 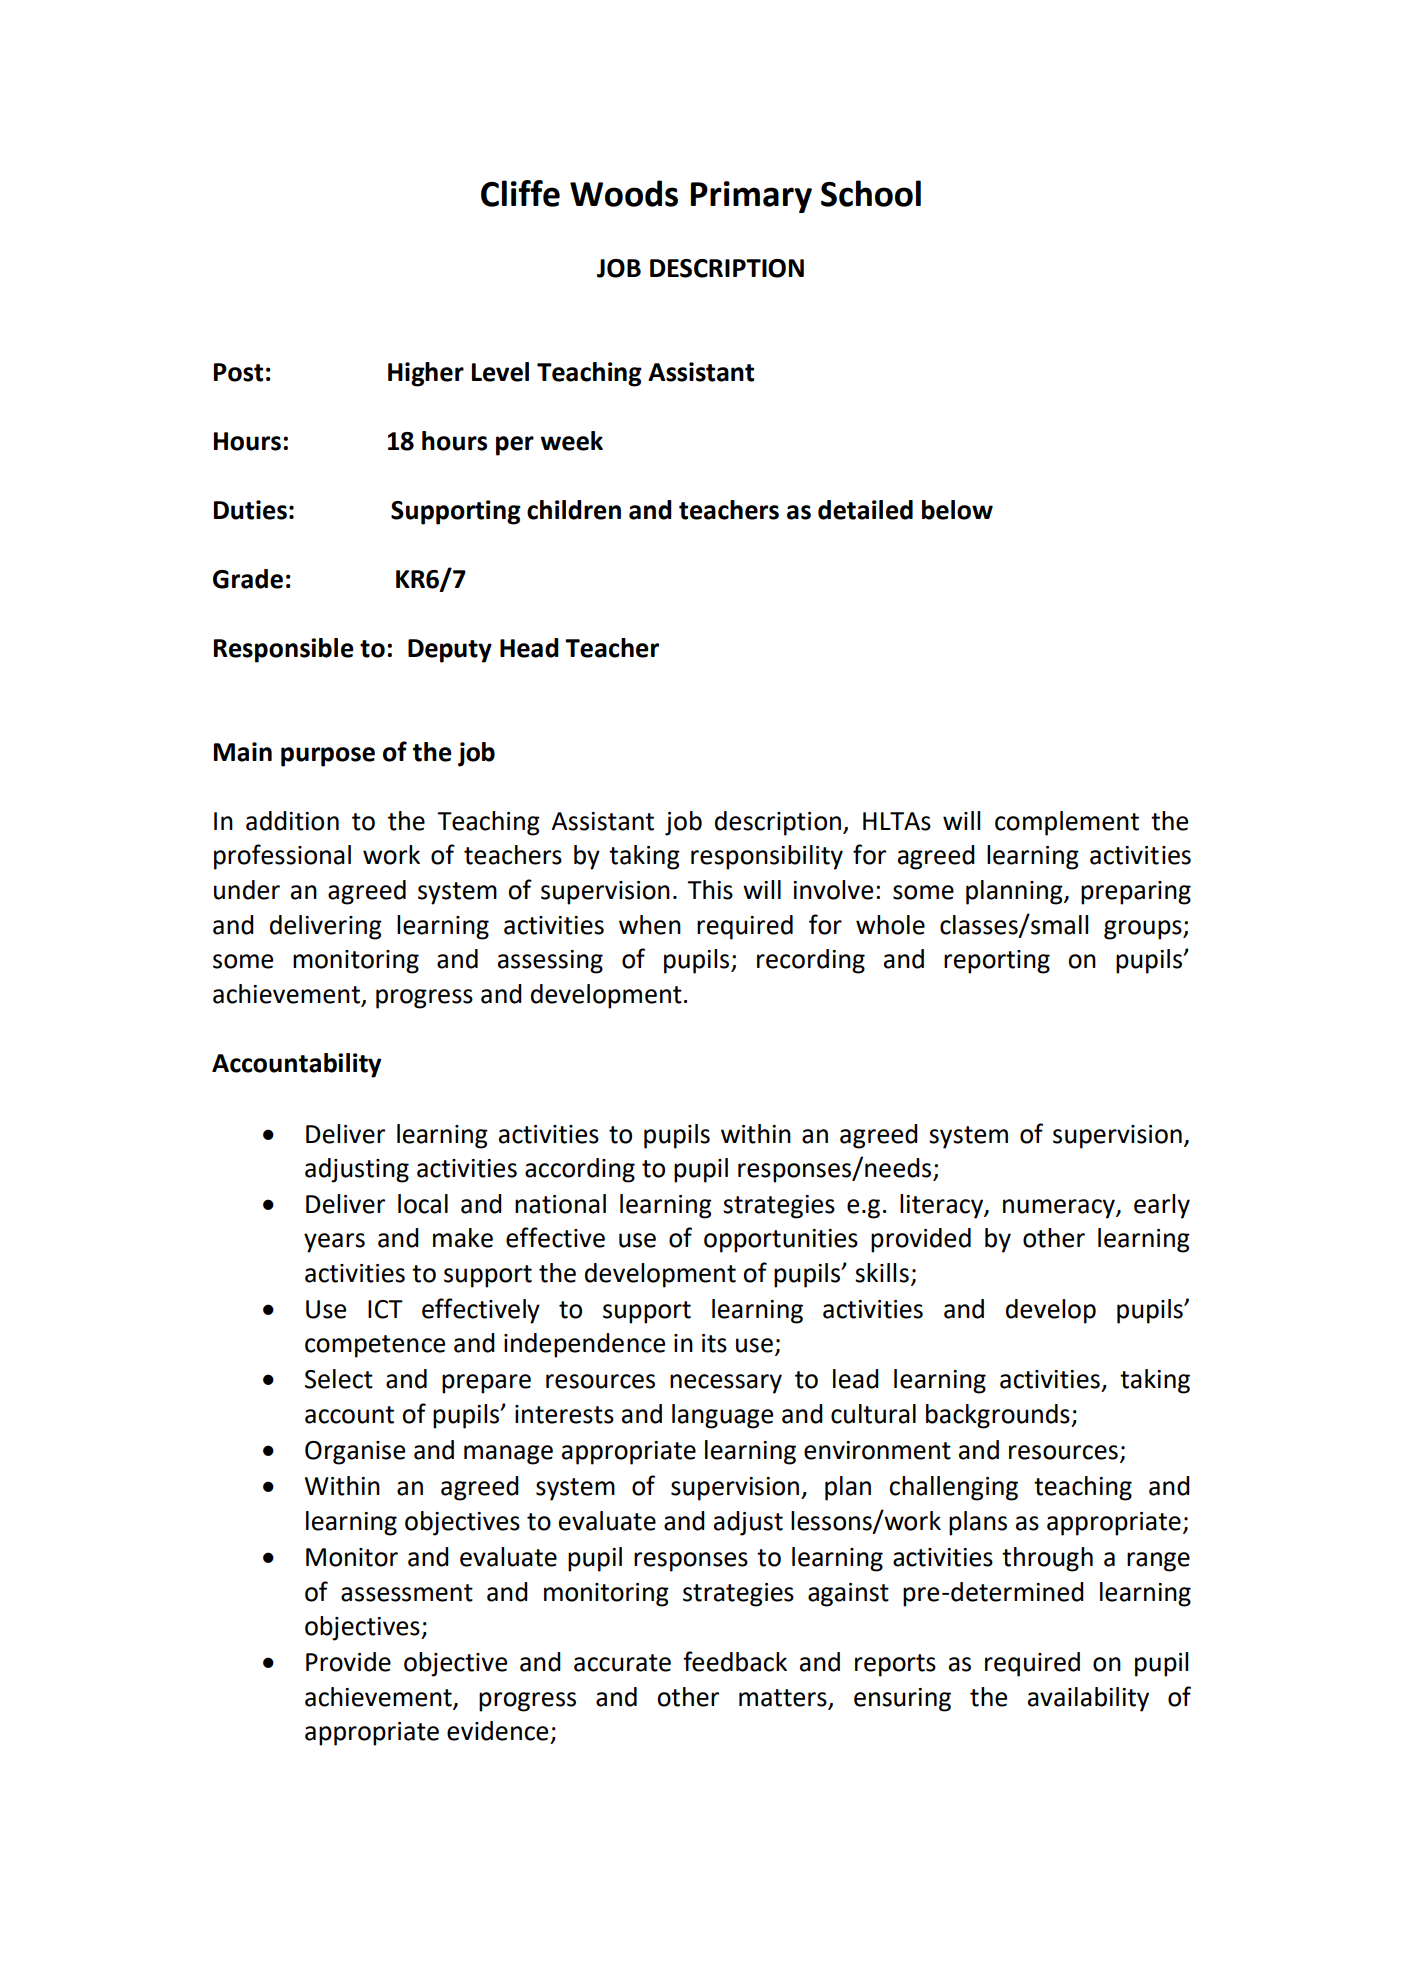 I want to click on assessment, so click(x=407, y=1593).
